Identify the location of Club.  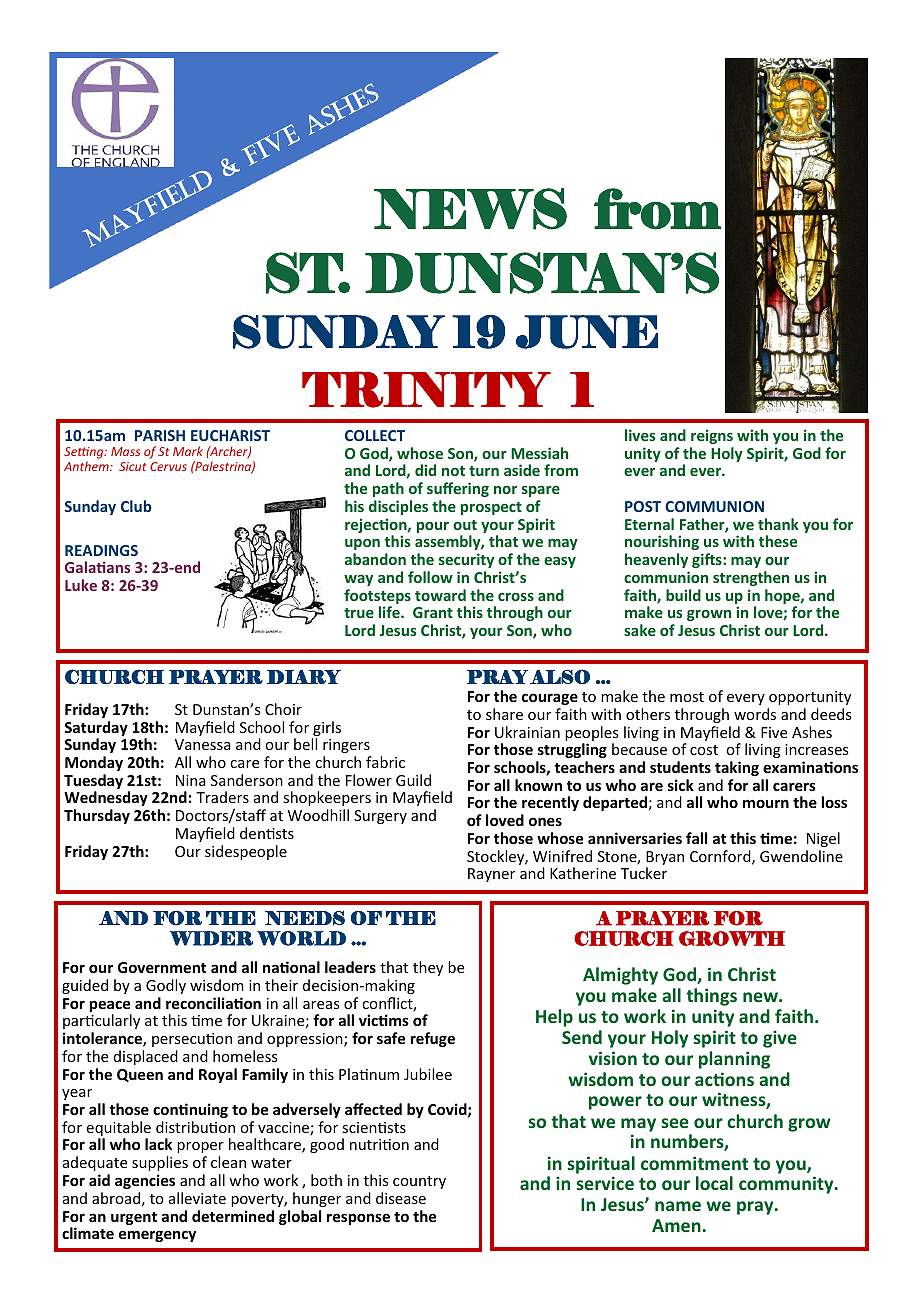
(136, 506).
